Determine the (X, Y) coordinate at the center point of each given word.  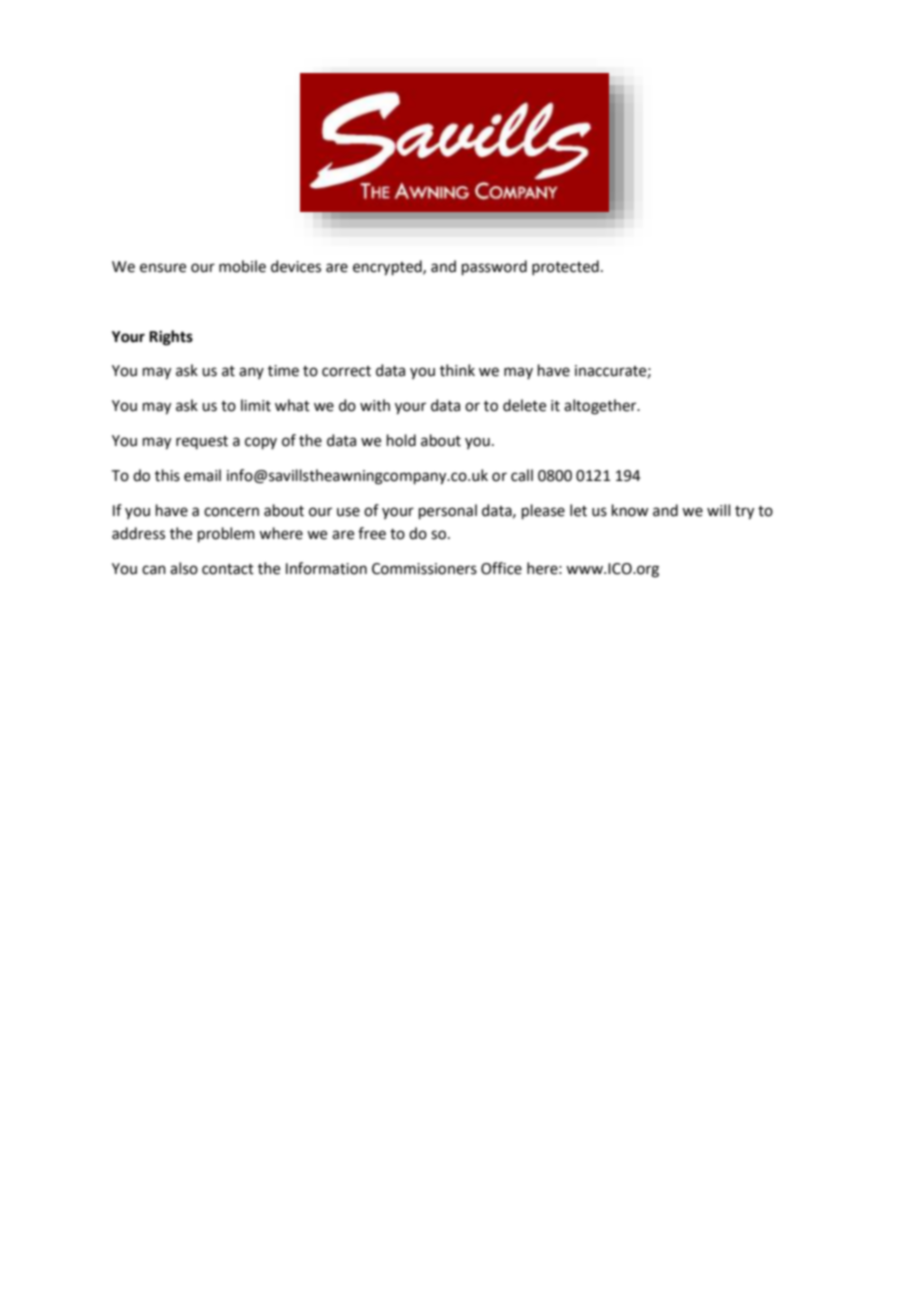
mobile (242, 266)
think (457, 370)
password (494, 267)
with (375, 405)
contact (228, 569)
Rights (171, 338)
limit (256, 405)
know (630, 510)
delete (524, 405)
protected (565, 267)
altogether (601, 407)
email (202, 475)
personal (448, 511)
